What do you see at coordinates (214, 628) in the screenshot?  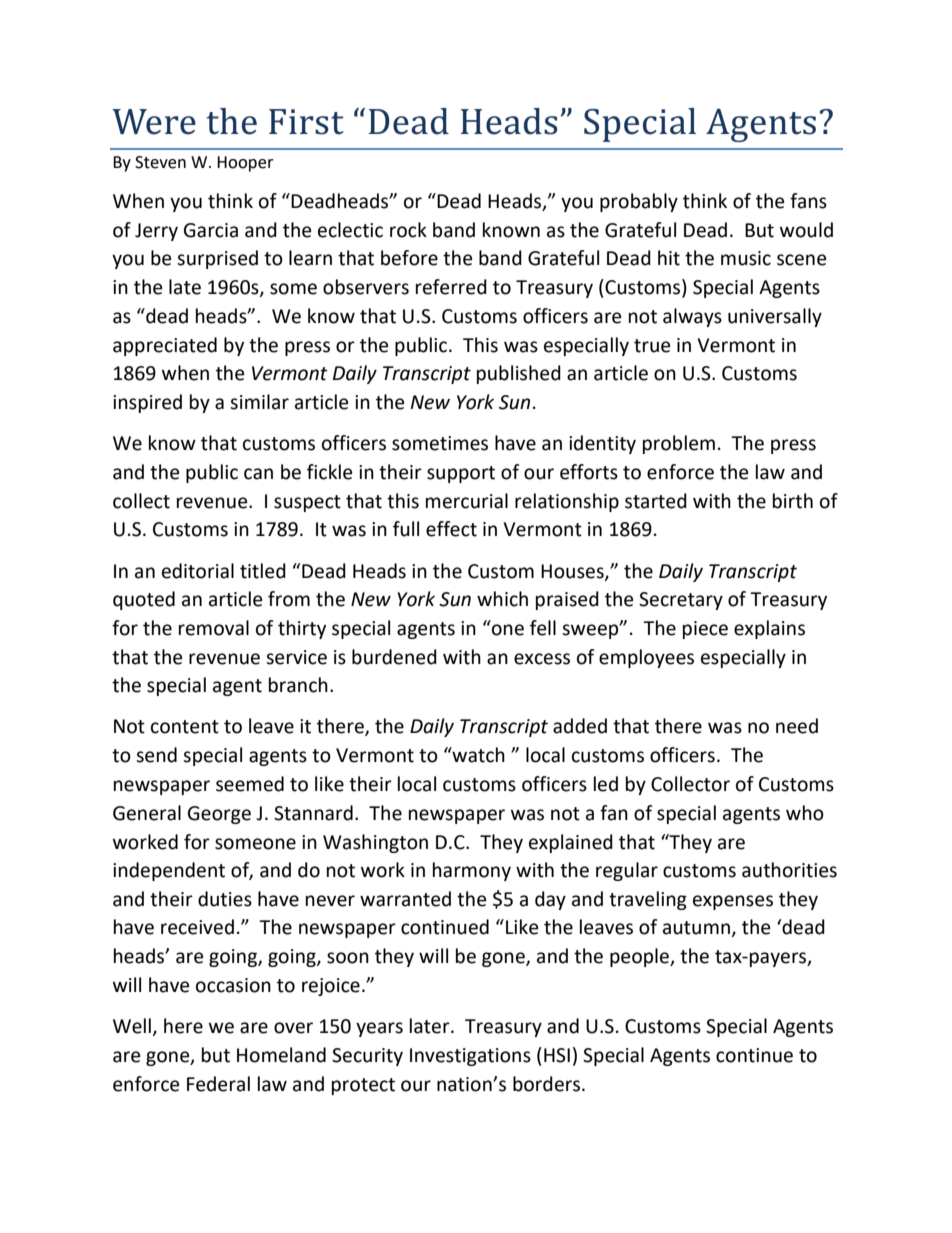 I see `removal` at bounding box center [214, 628].
